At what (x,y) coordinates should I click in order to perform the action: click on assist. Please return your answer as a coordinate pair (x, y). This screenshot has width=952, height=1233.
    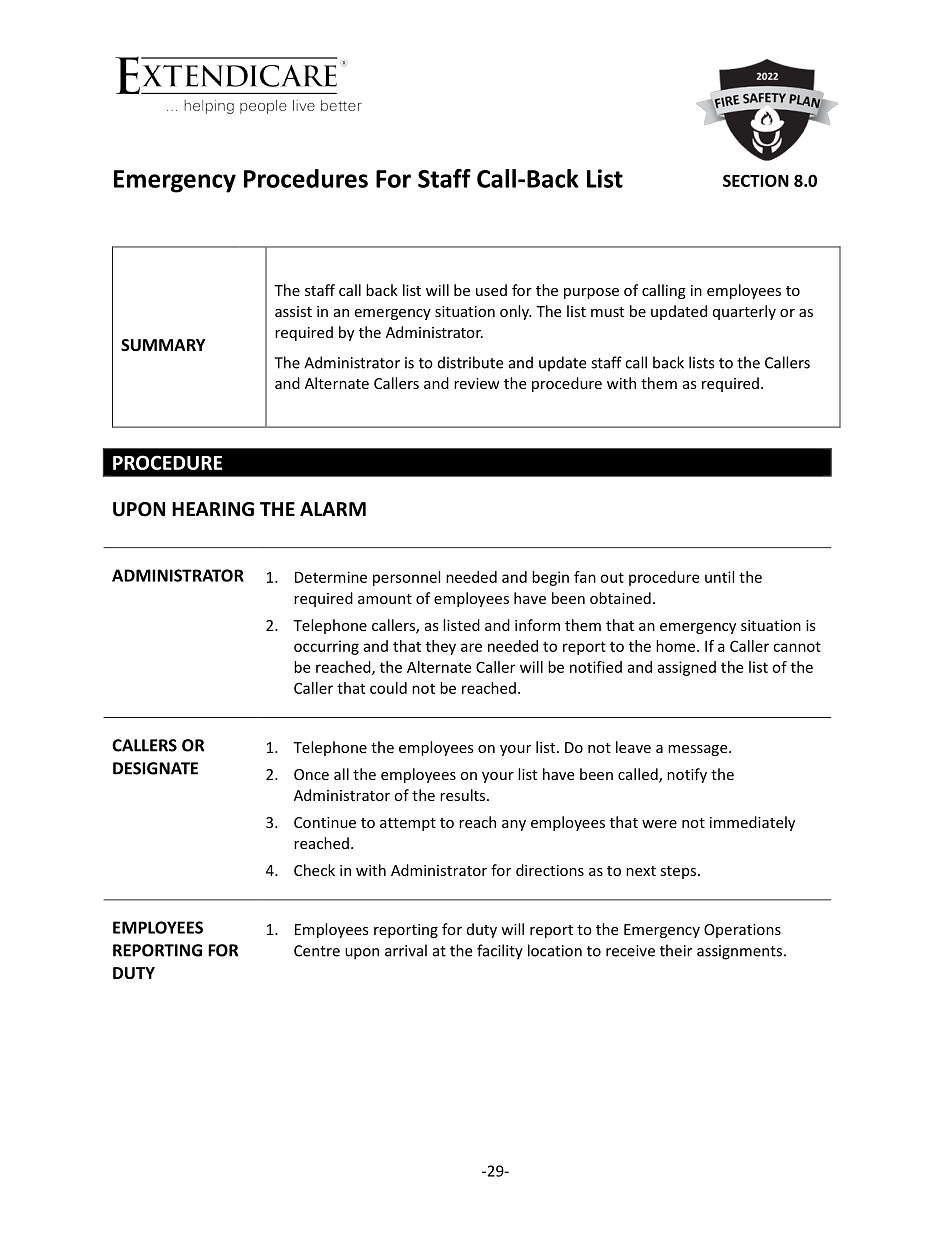
    Looking at the image, I should click on (293, 311).
